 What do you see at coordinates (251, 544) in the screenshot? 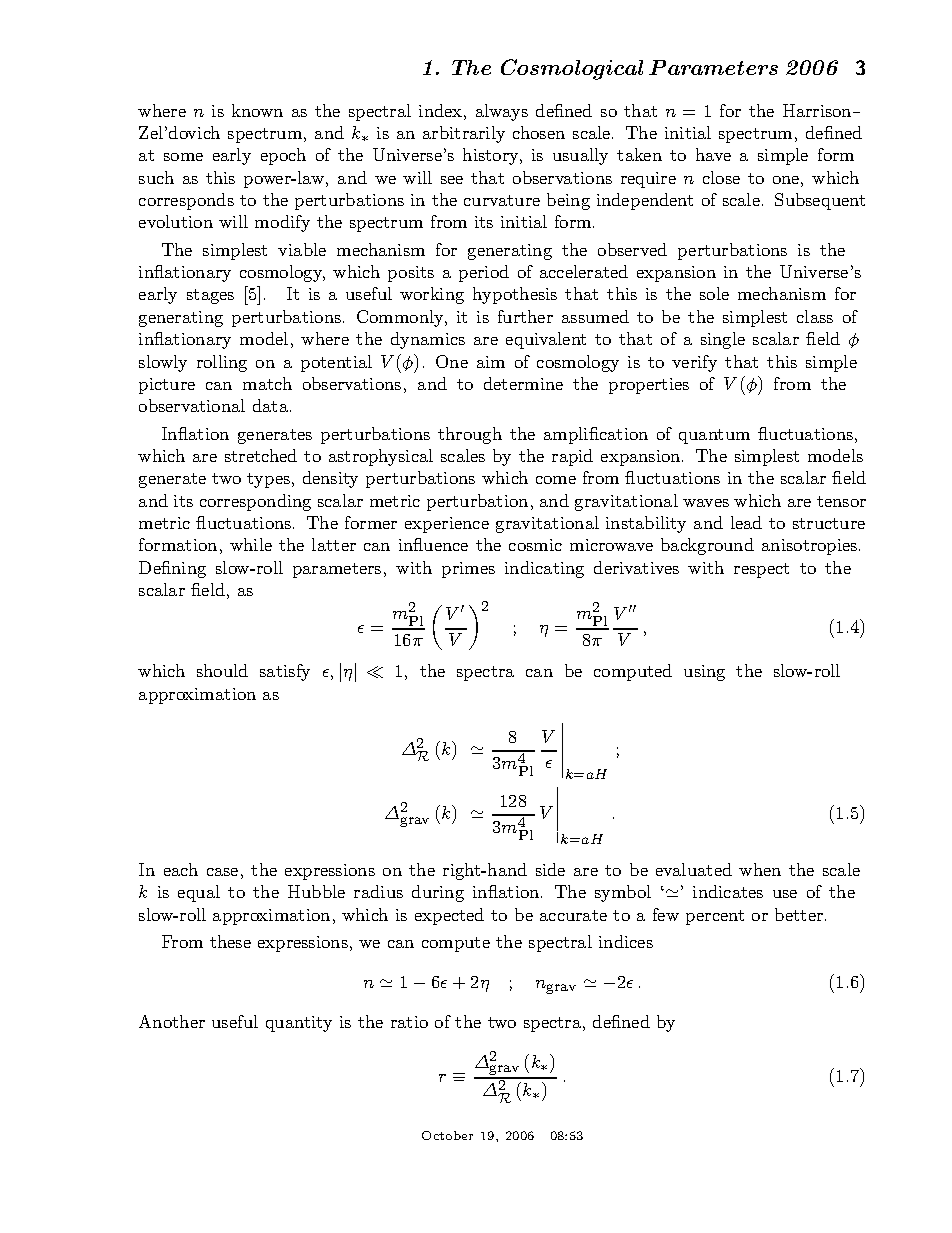
I see `while` at bounding box center [251, 544].
